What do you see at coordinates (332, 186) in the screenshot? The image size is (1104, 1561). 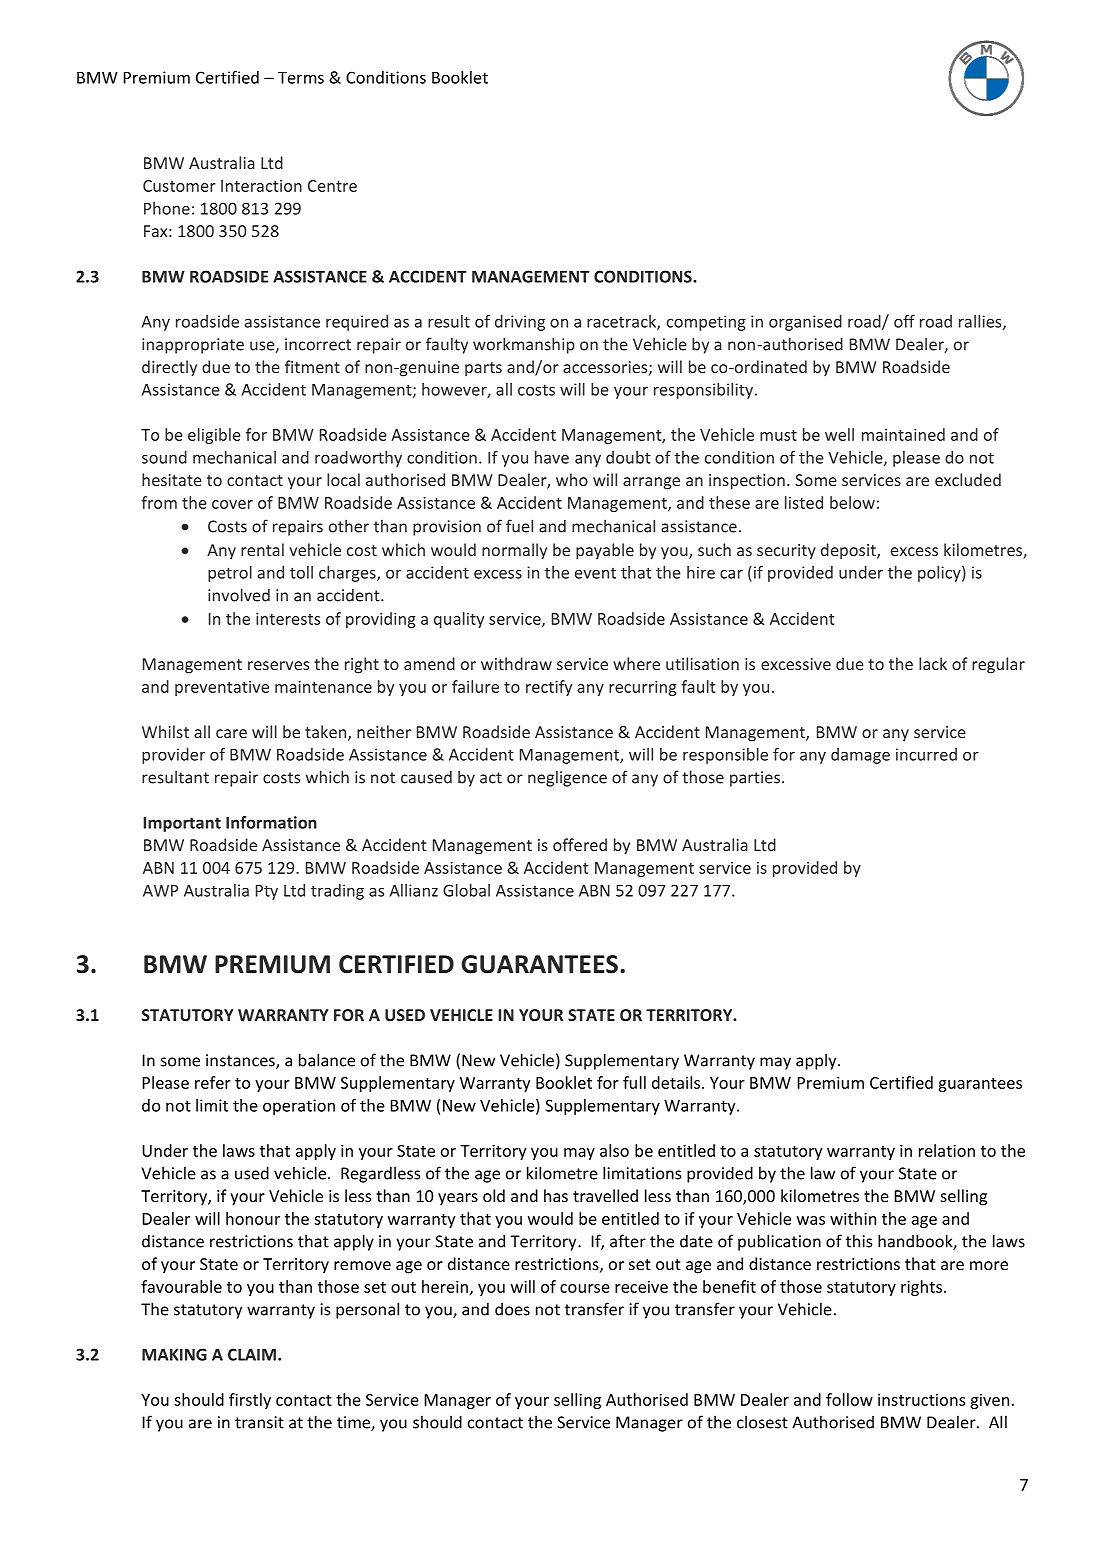 I see `Centre` at bounding box center [332, 186].
